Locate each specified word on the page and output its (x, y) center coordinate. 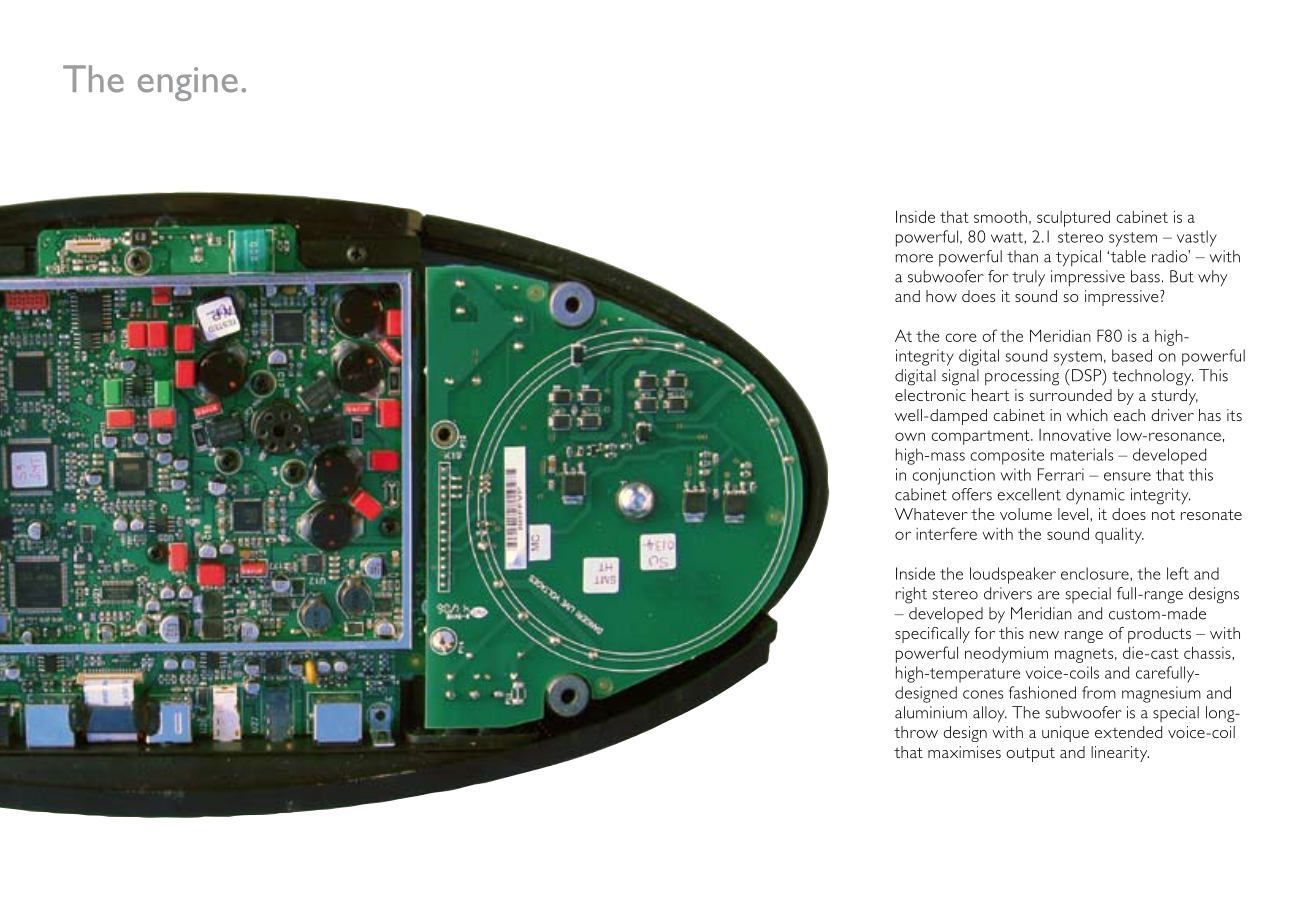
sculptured (1073, 218)
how (941, 296)
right (911, 595)
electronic (930, 395)
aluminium (931, 712)
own (910, 436)
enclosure (1096, 573)
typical (1078, 258)
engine (188, 84)
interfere (946, 533)
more (914, 258)
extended (1128, 732)
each (1129, 415)
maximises (964, 752)
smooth (1000, 217)
